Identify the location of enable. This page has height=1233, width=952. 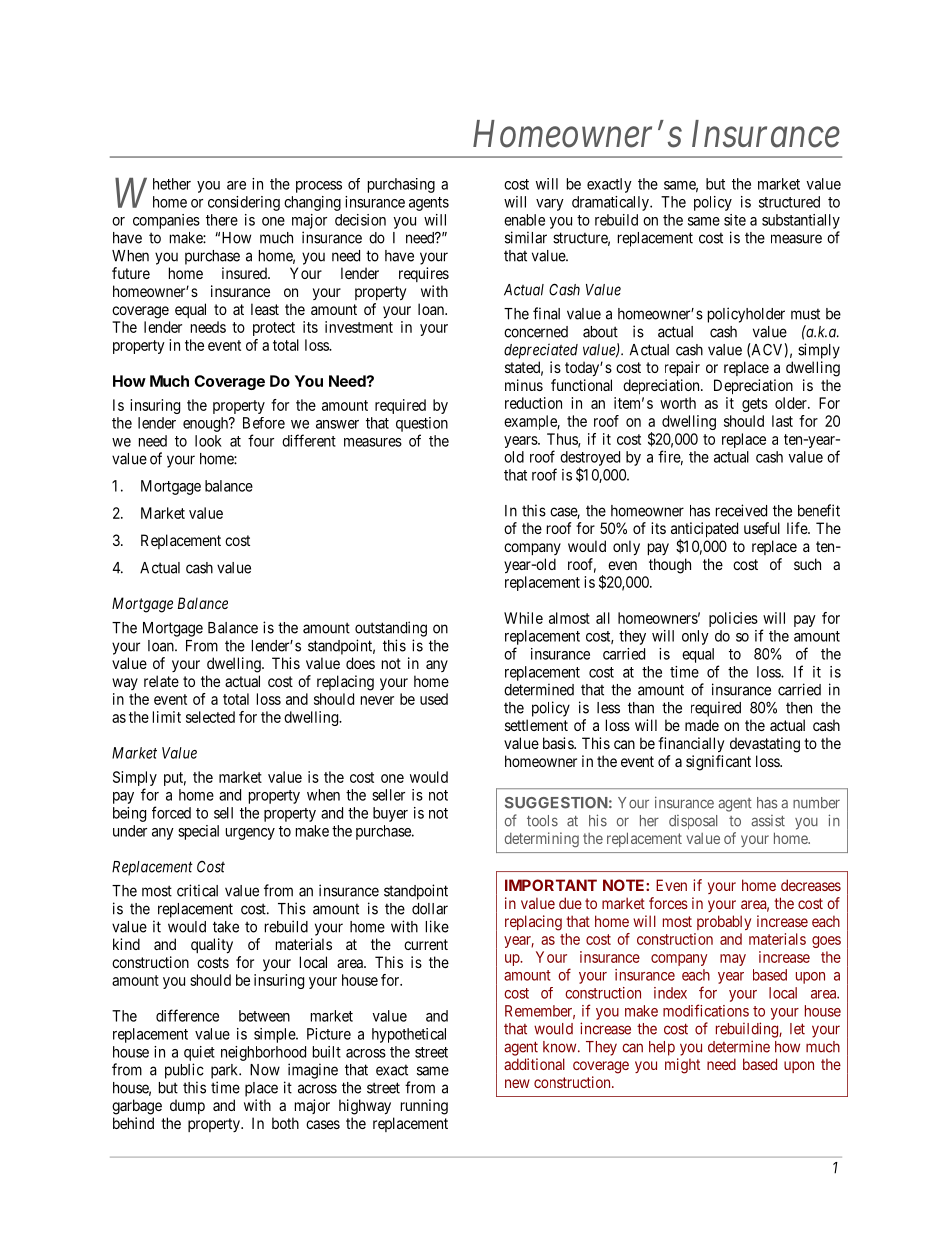
(524, 220).
